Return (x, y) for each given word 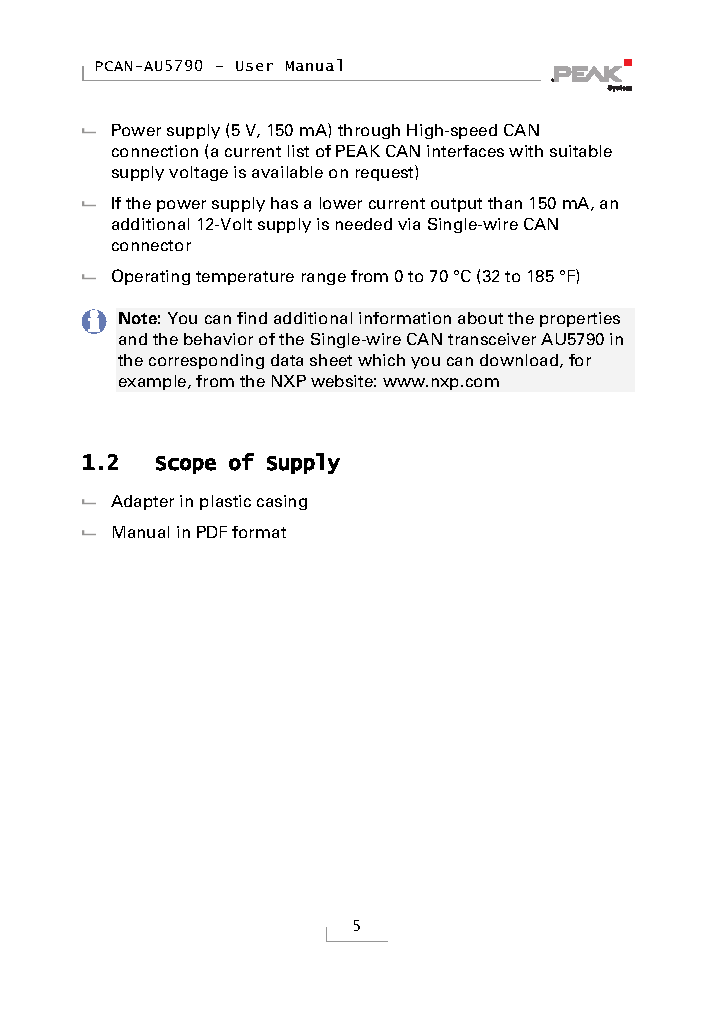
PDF (212, 532)
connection (155, 151)
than (505, 203)
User (254, 66)
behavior (218, 339)
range (324, 279)
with (526, 151)
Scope (186, 465)
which (381, 360)
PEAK (358, 151)
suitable (581, 151)
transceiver (492, 339)
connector (151, 245)
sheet (331, 360)
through (369, 131)
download (520, 361)
